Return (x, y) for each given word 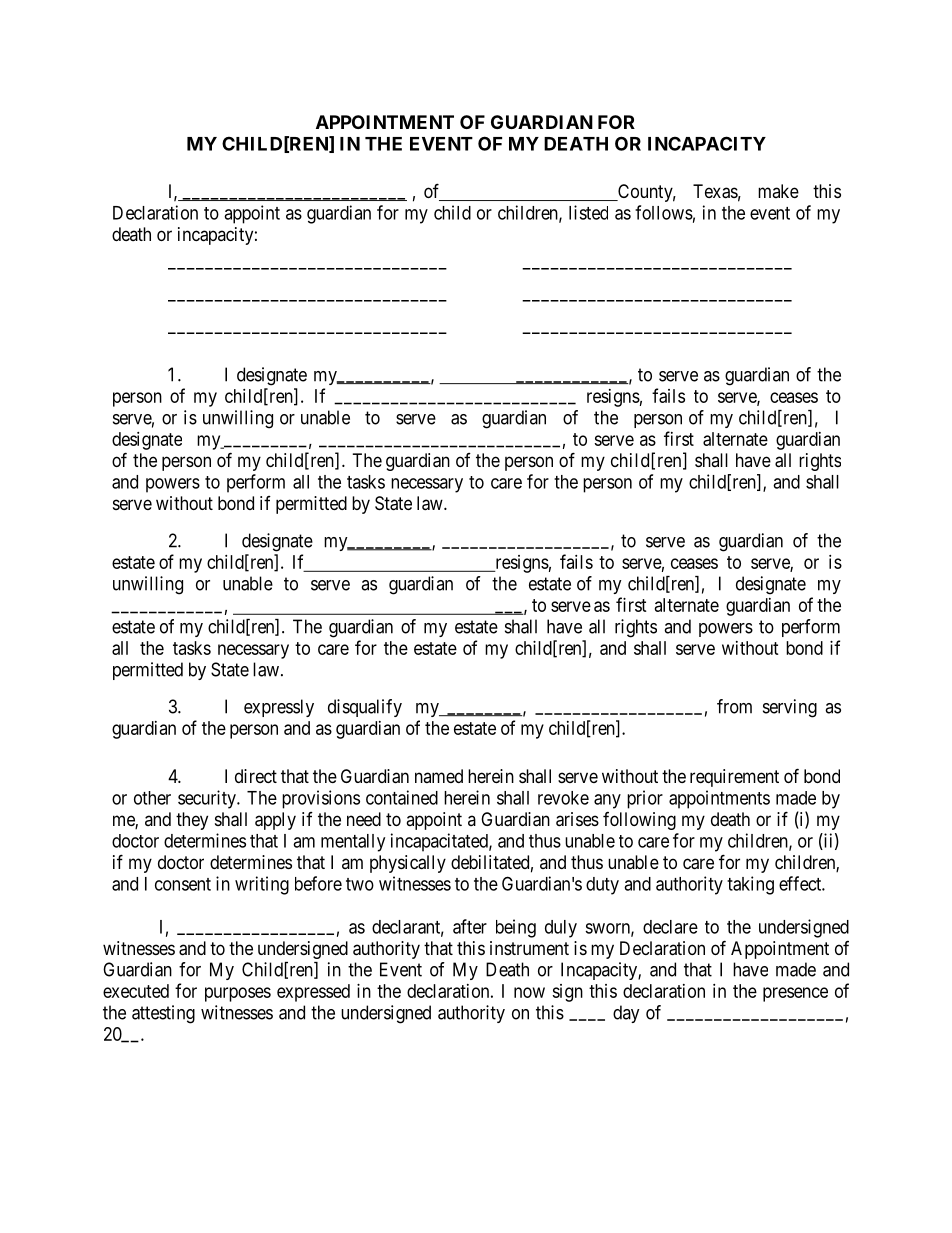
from (734, 706)
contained (402, 797)
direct (256, 776)
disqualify (365, 708)
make (778, 191)
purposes (238, 994)
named (439, 776)
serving (790, 708)
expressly (279, 708)
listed (588, 212)
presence (795, 994)
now (529, 992)
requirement (734, 778)
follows (664, 212)
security (208, 799)
